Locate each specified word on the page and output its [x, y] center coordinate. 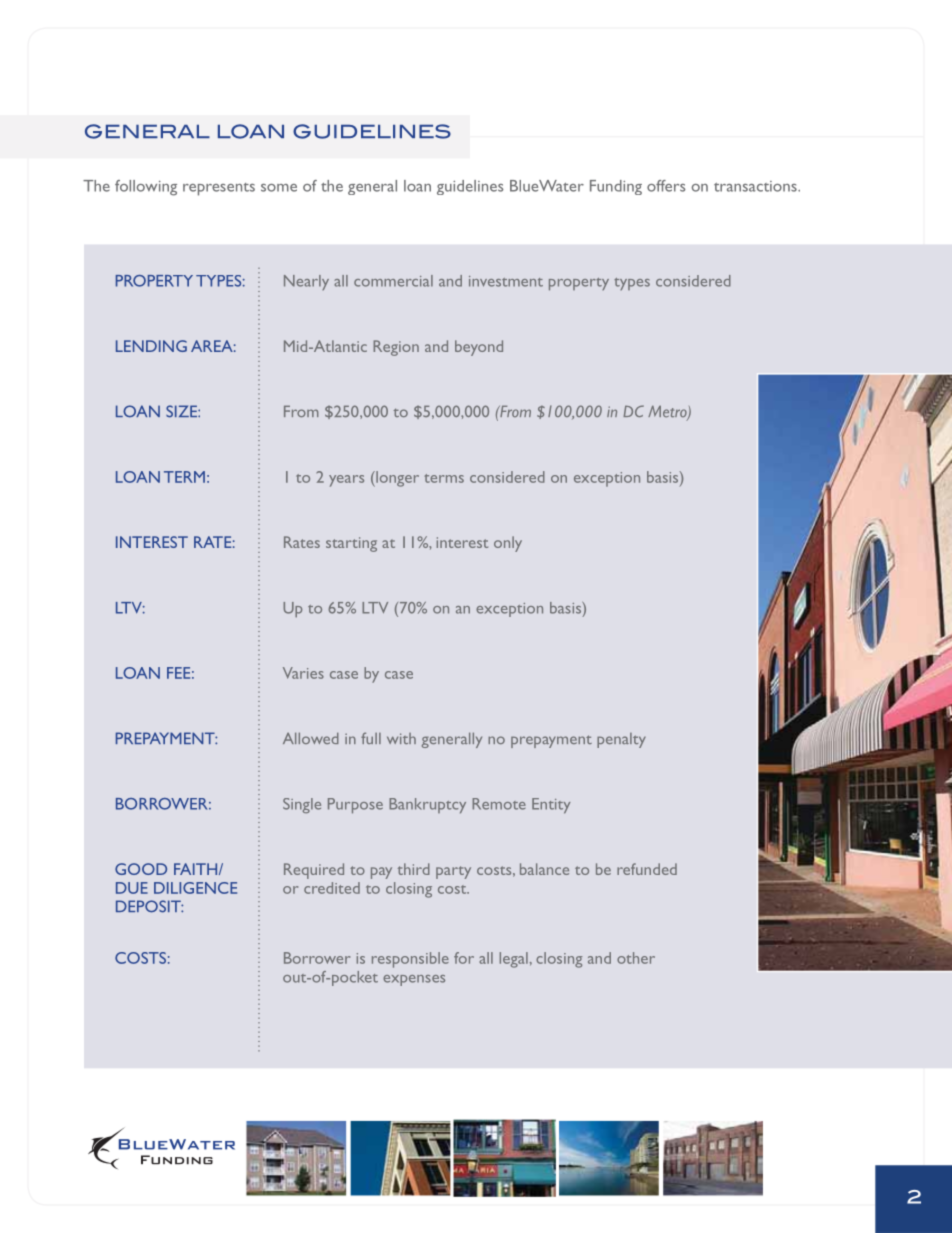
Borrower [317, 958]
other [636, 958]
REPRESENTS [219, 189]
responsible [410, 960]
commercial [393, 281]
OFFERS [666, 186]
